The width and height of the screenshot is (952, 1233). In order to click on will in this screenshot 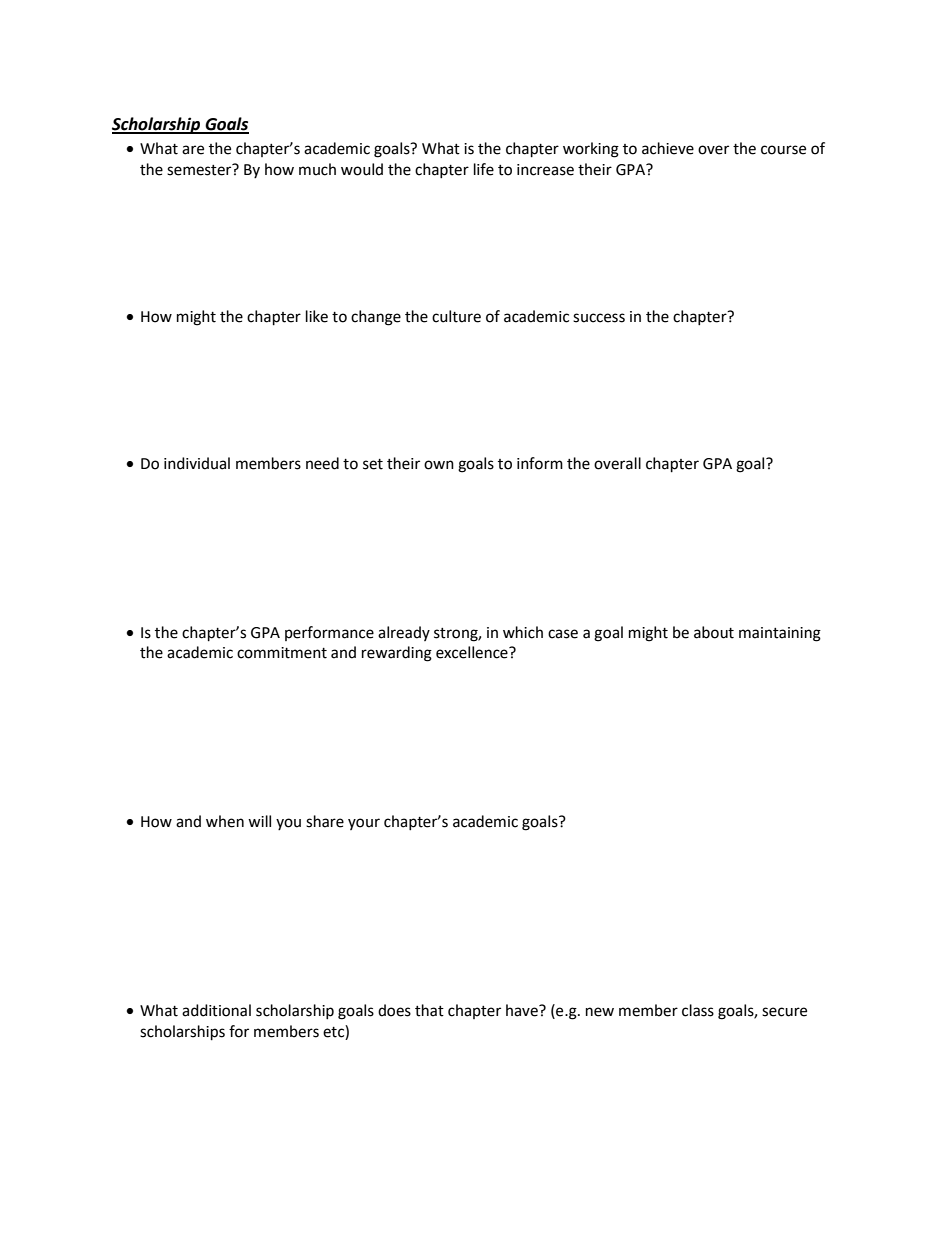, I will do `click(259, 821)`.
